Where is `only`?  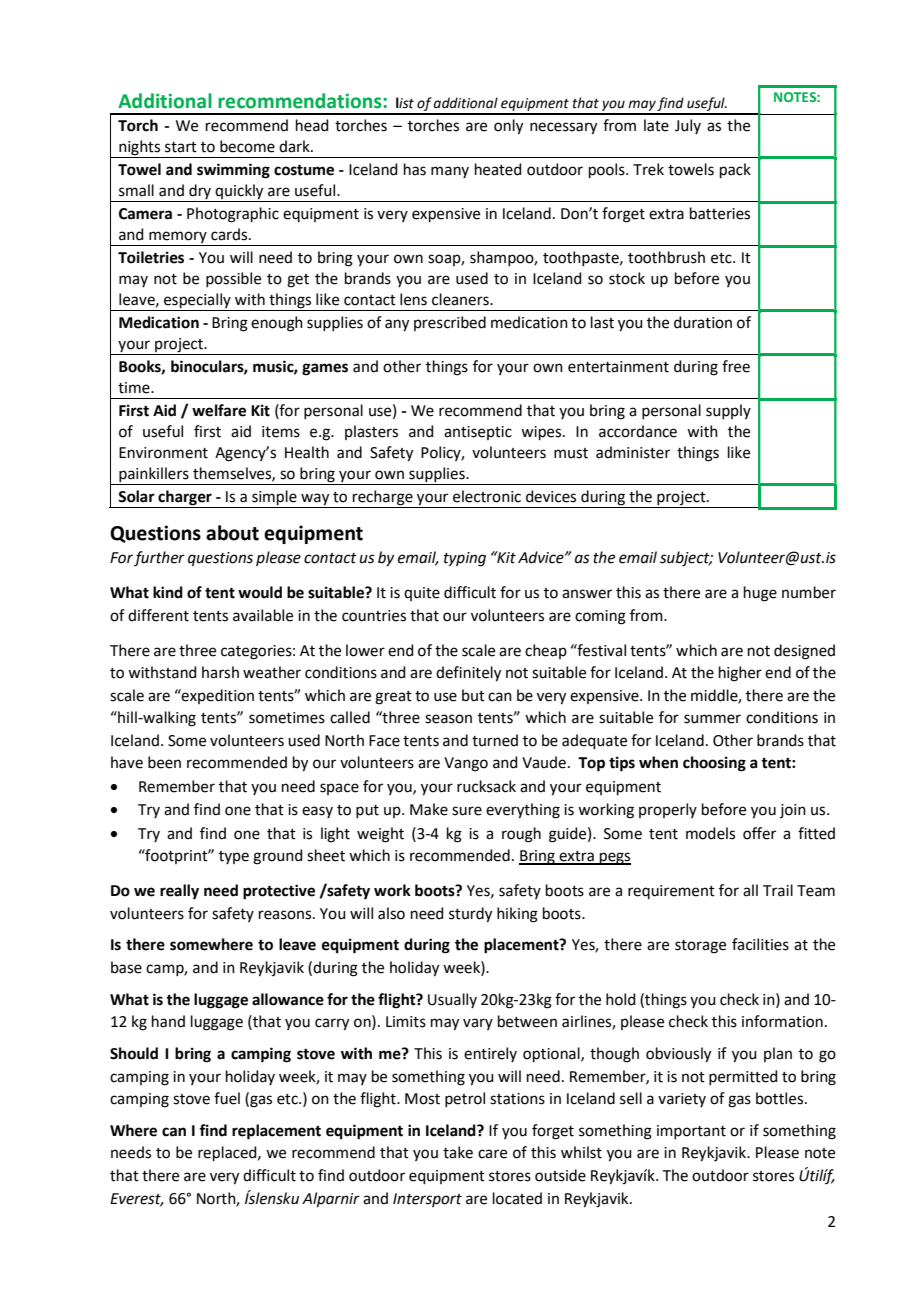 only is located at coordinates (508, 127).
